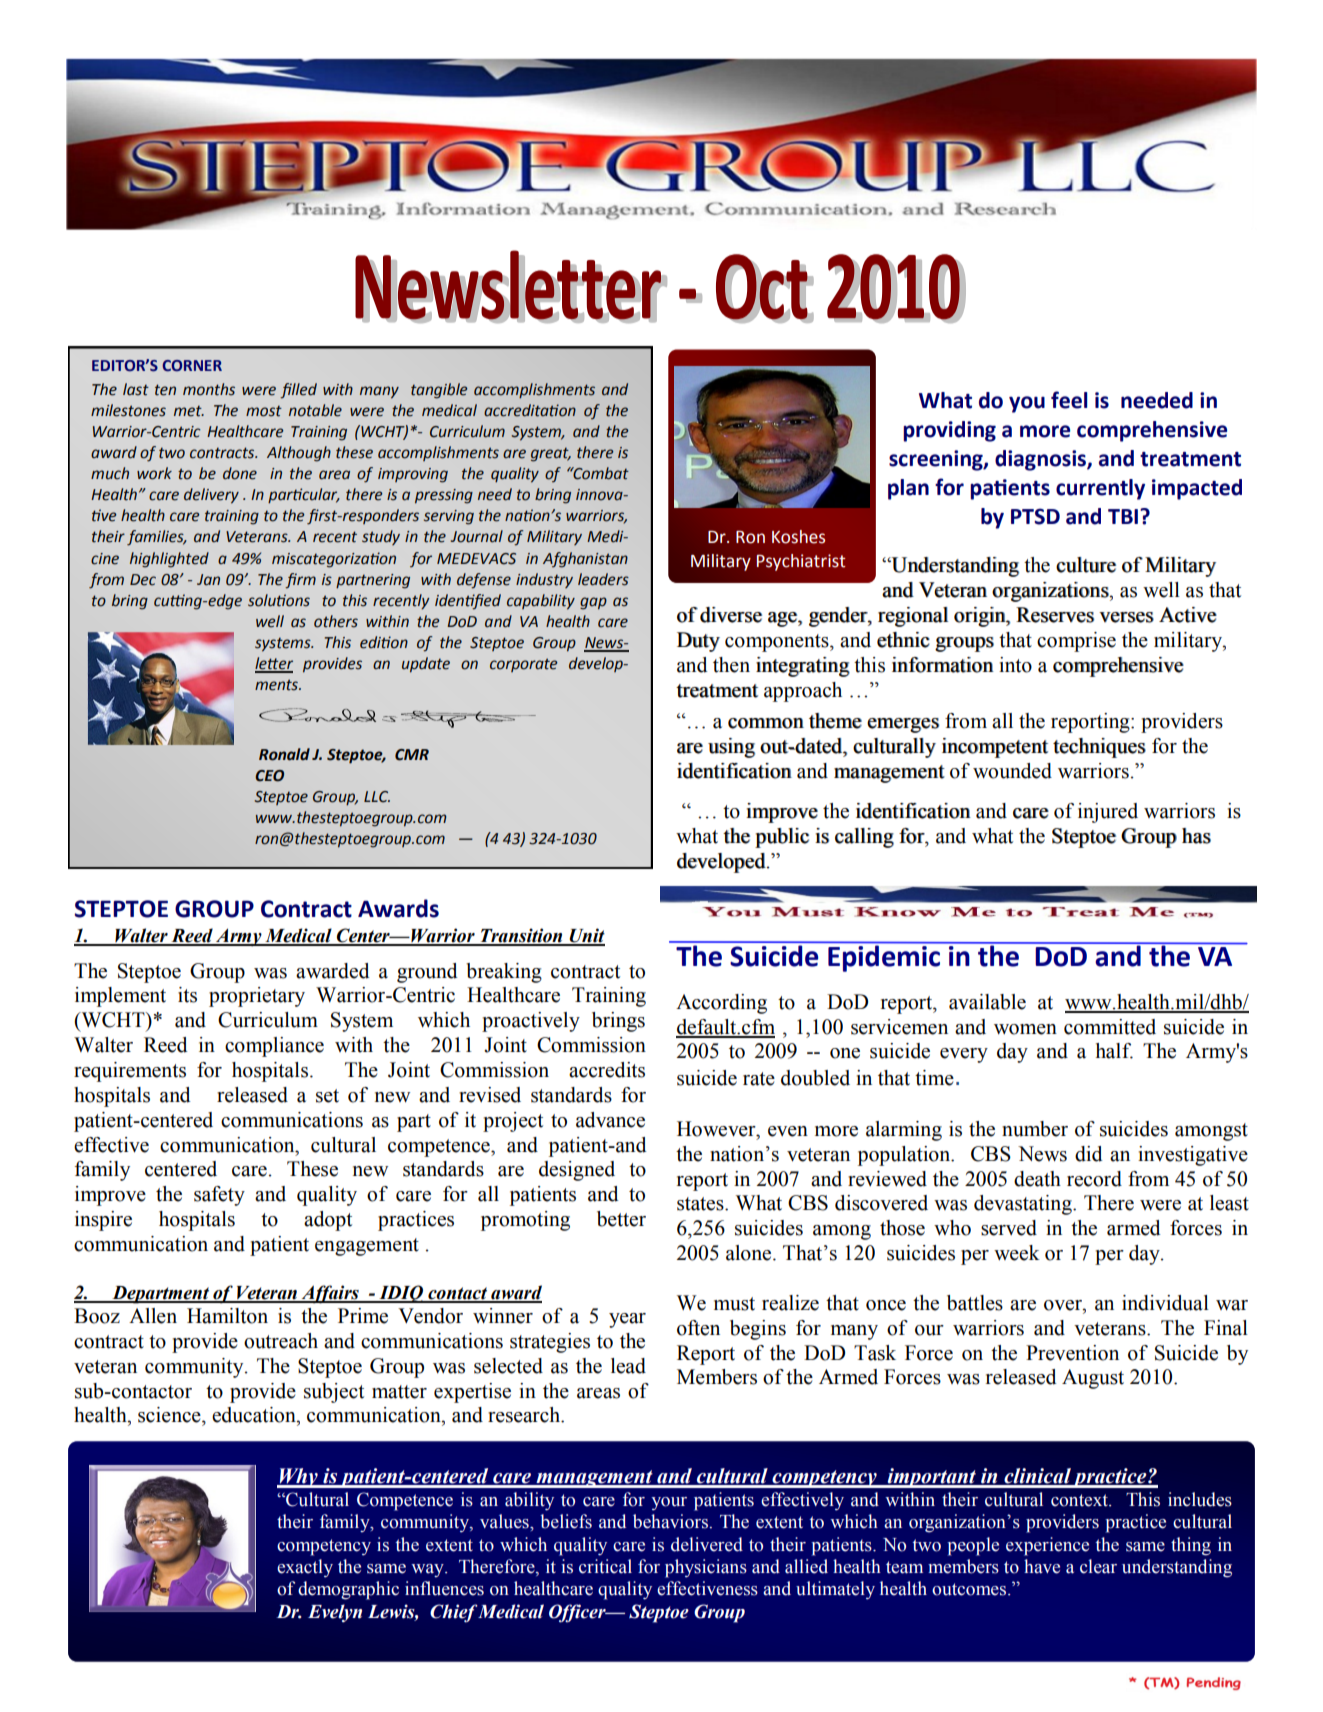 This image has width=1323, height=1712. What do you see at coordinates (264, 411) in the image?
I see `most` at bounding box center [264, 411].
